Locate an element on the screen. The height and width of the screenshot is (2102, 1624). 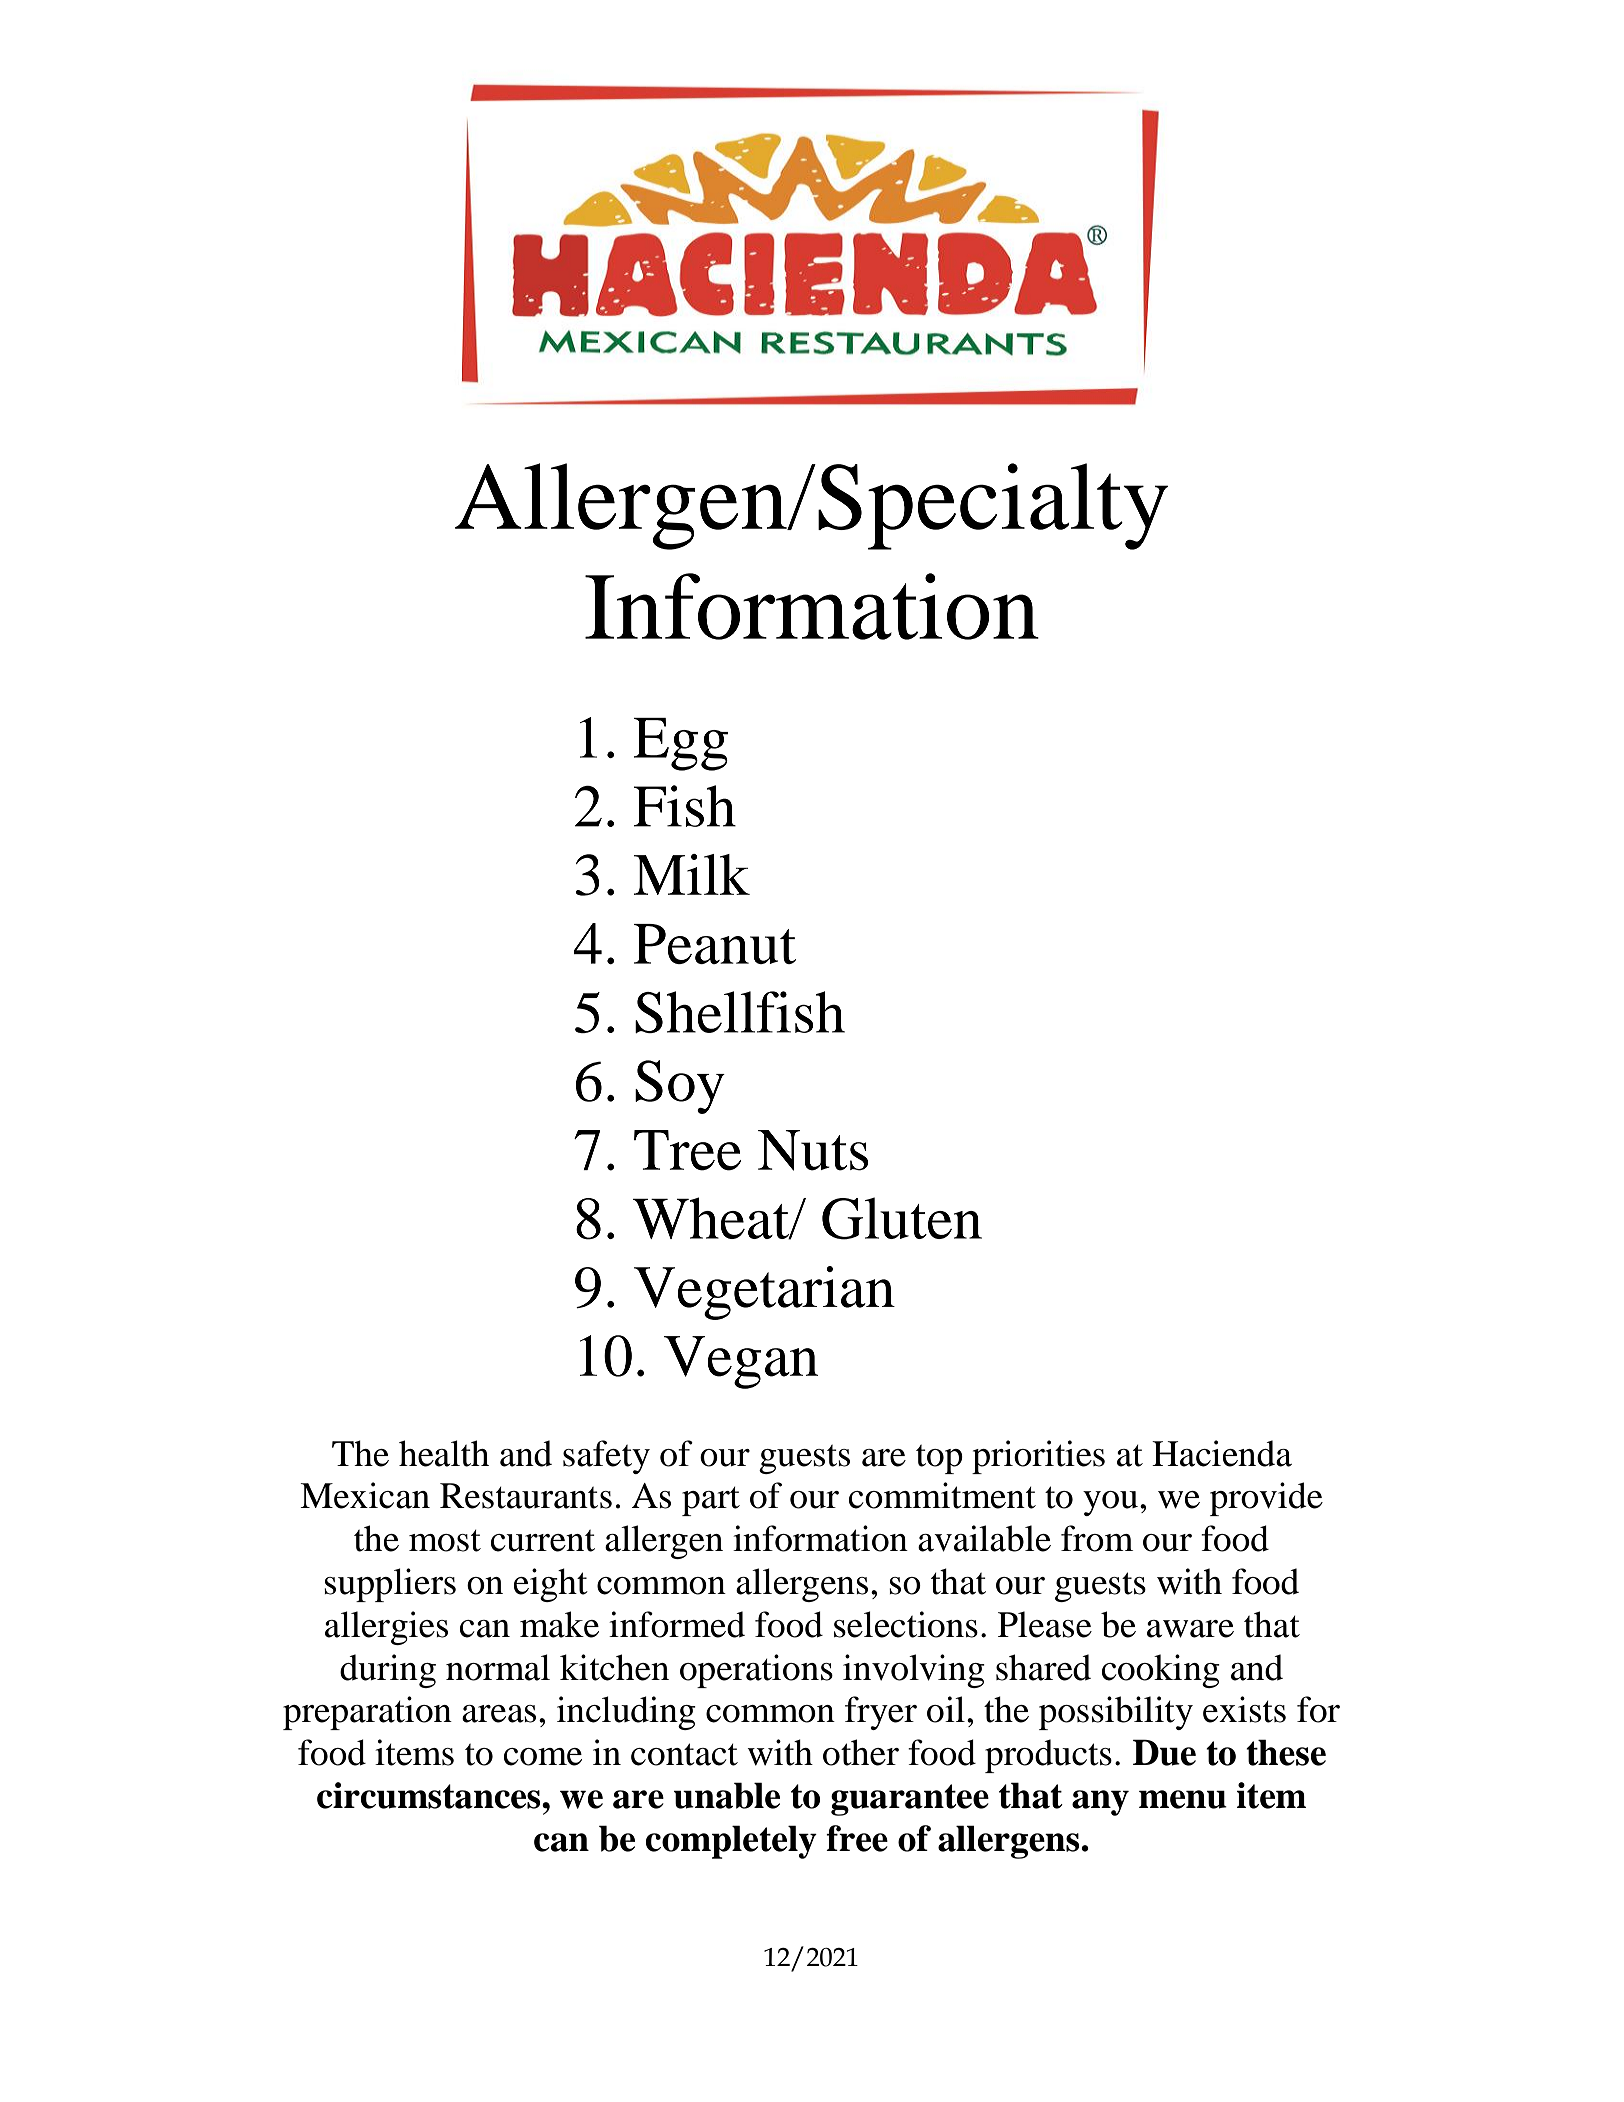
Gluten is located at coordinates (902, 1218).
